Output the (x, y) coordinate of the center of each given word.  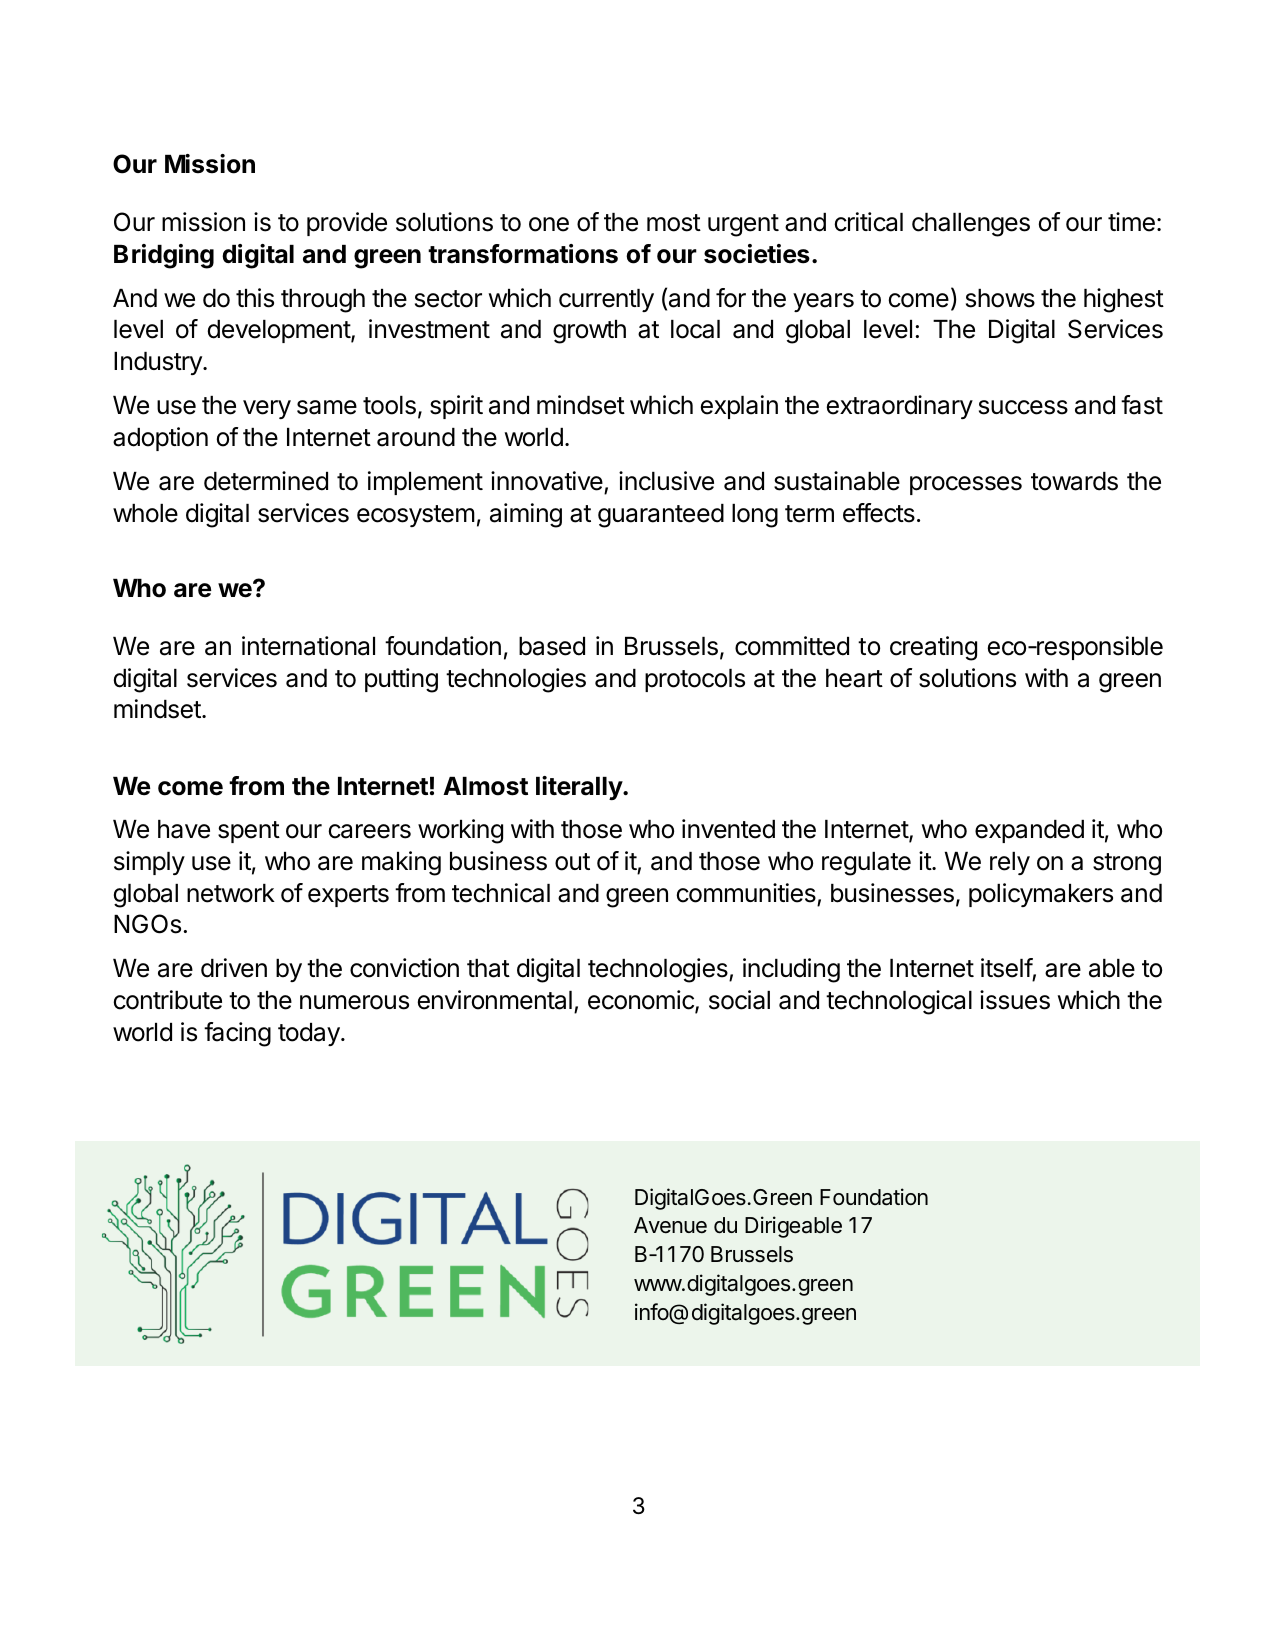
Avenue (670, 1225)
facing (237, 1034)
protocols (695, 680)
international (308, 646)
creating (933, 648)
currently (606, 300)
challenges (971, 225)
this (255, 298)
